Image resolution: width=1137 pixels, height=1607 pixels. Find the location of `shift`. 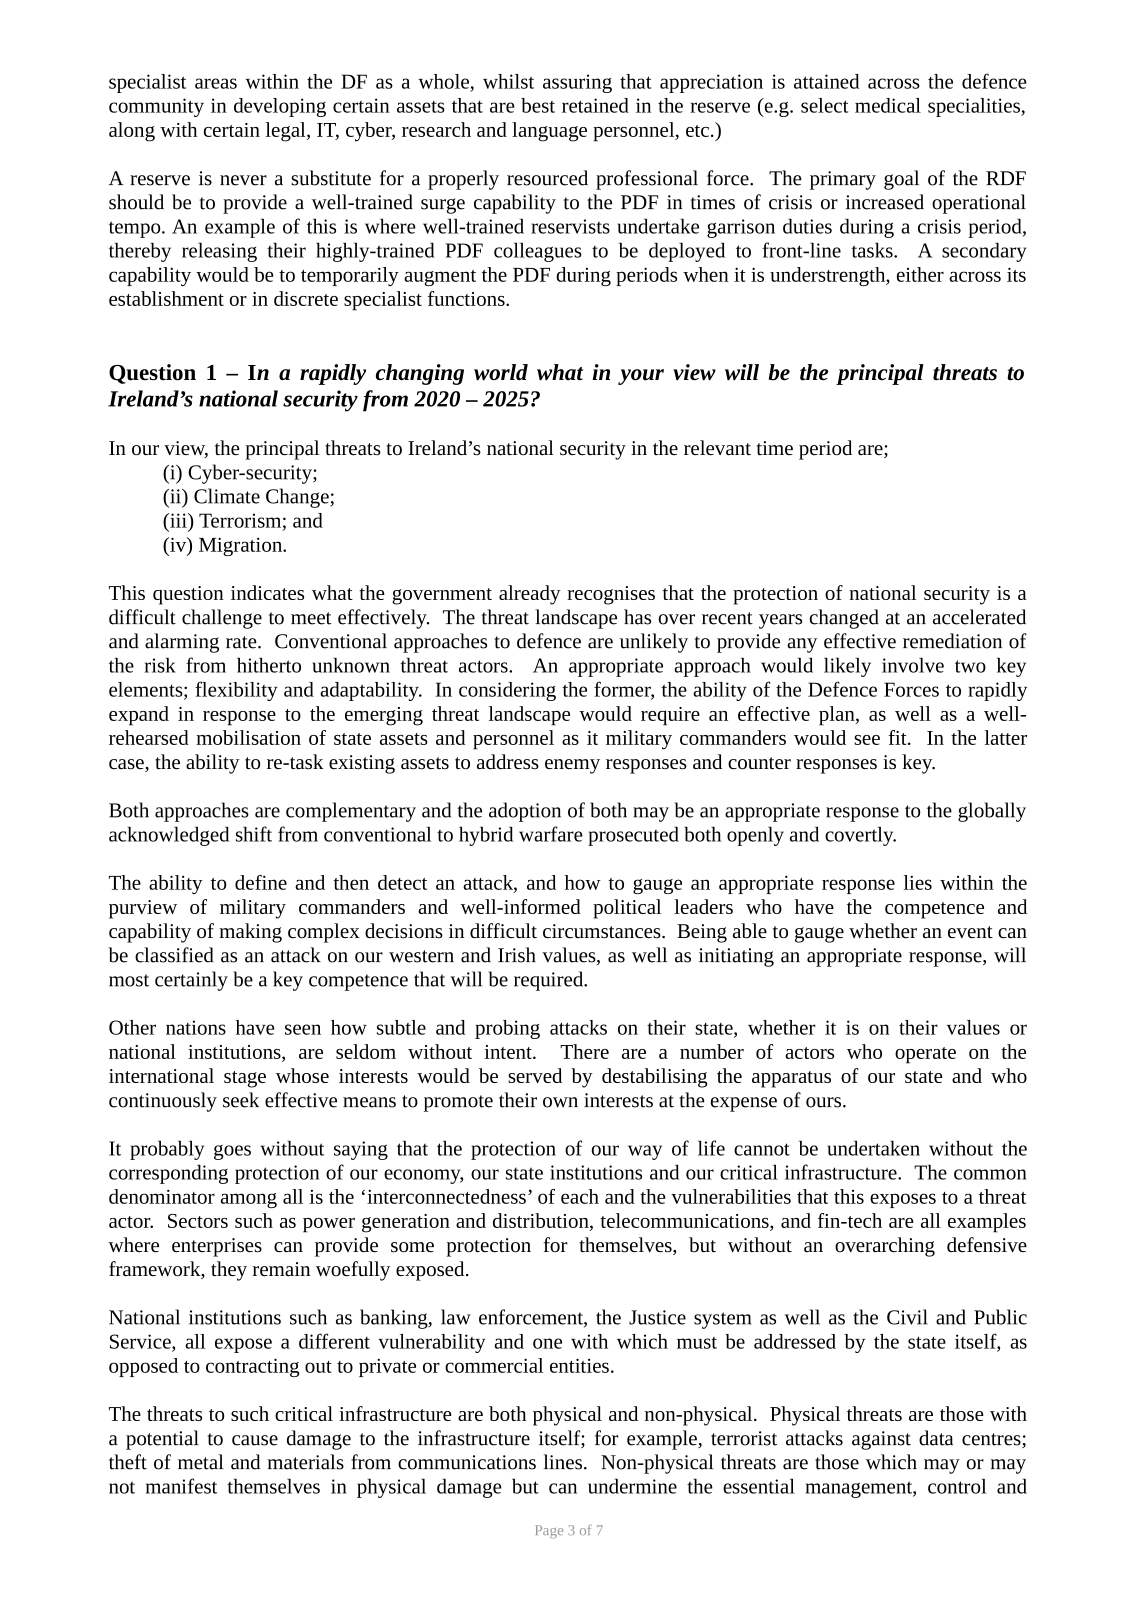

shift is located at coordinates (254, 834).
